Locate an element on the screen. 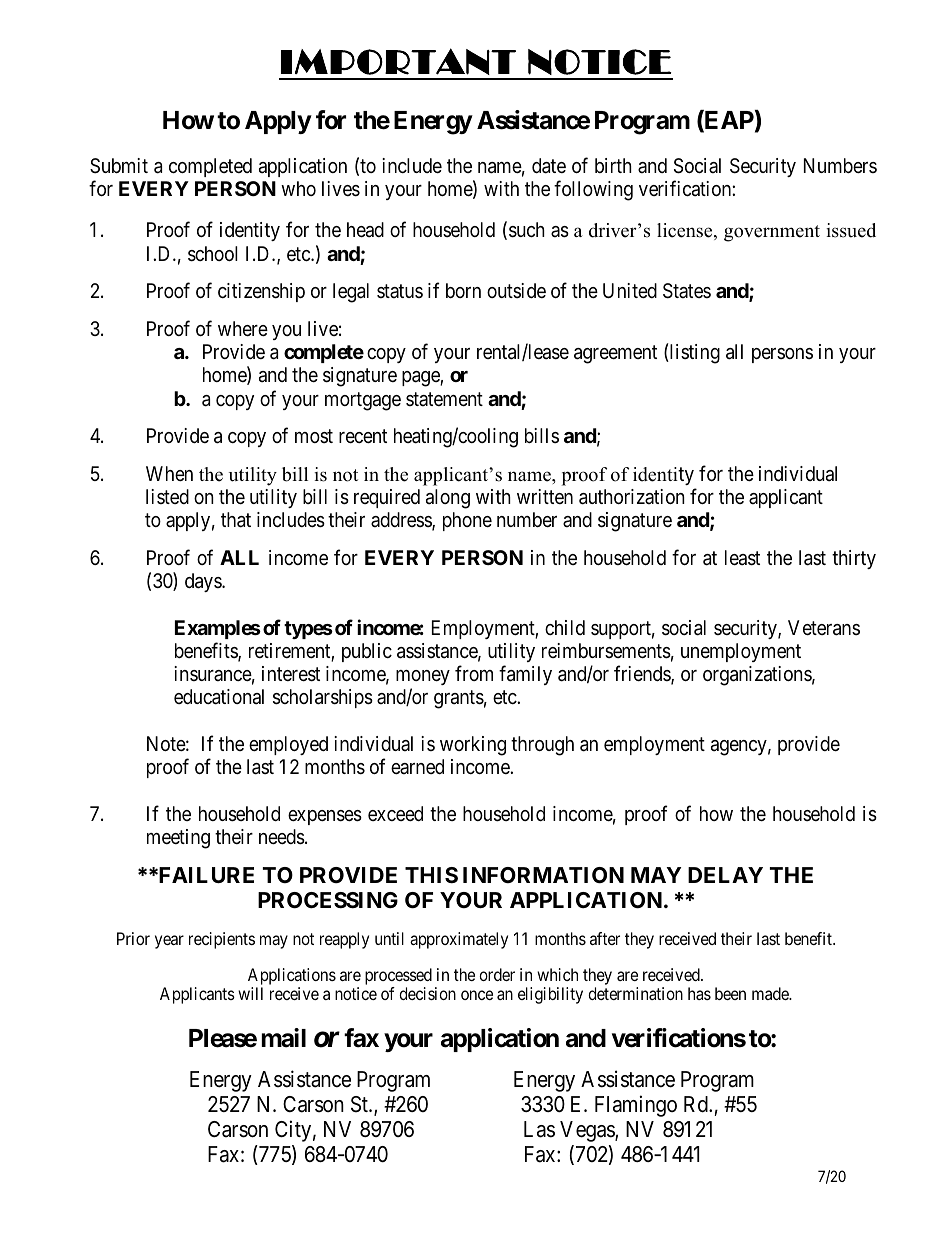 The image size is (952, 1233). IMPORTANT is located at coordinates (398, 61).
